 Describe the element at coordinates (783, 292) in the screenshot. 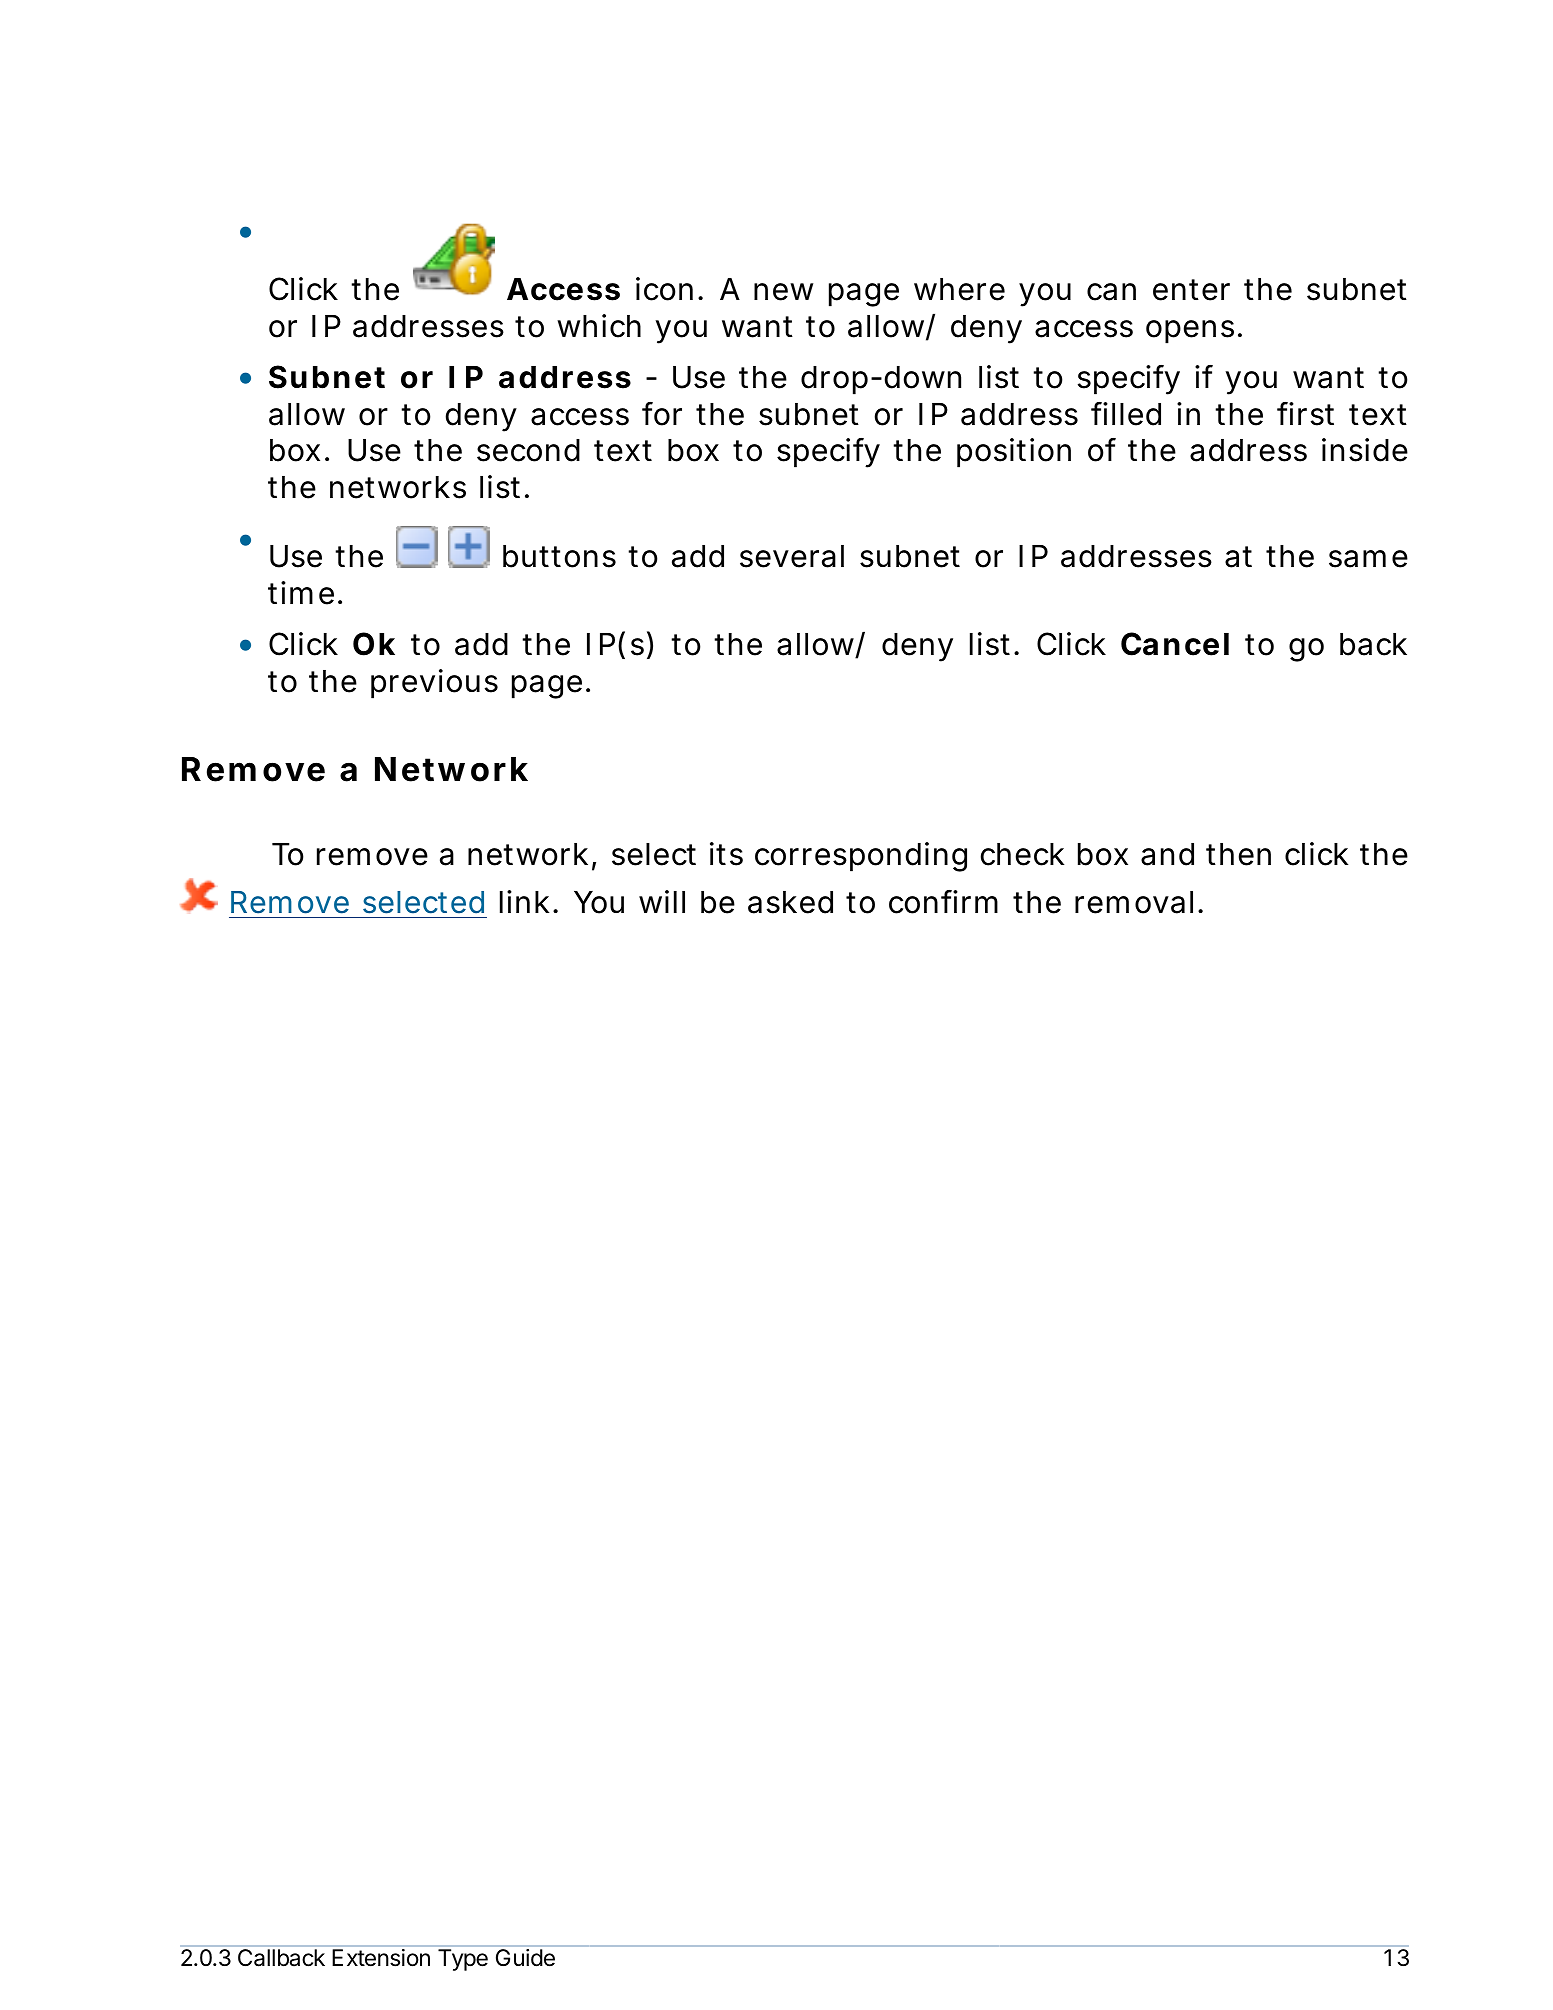

I see `new` at that location.
